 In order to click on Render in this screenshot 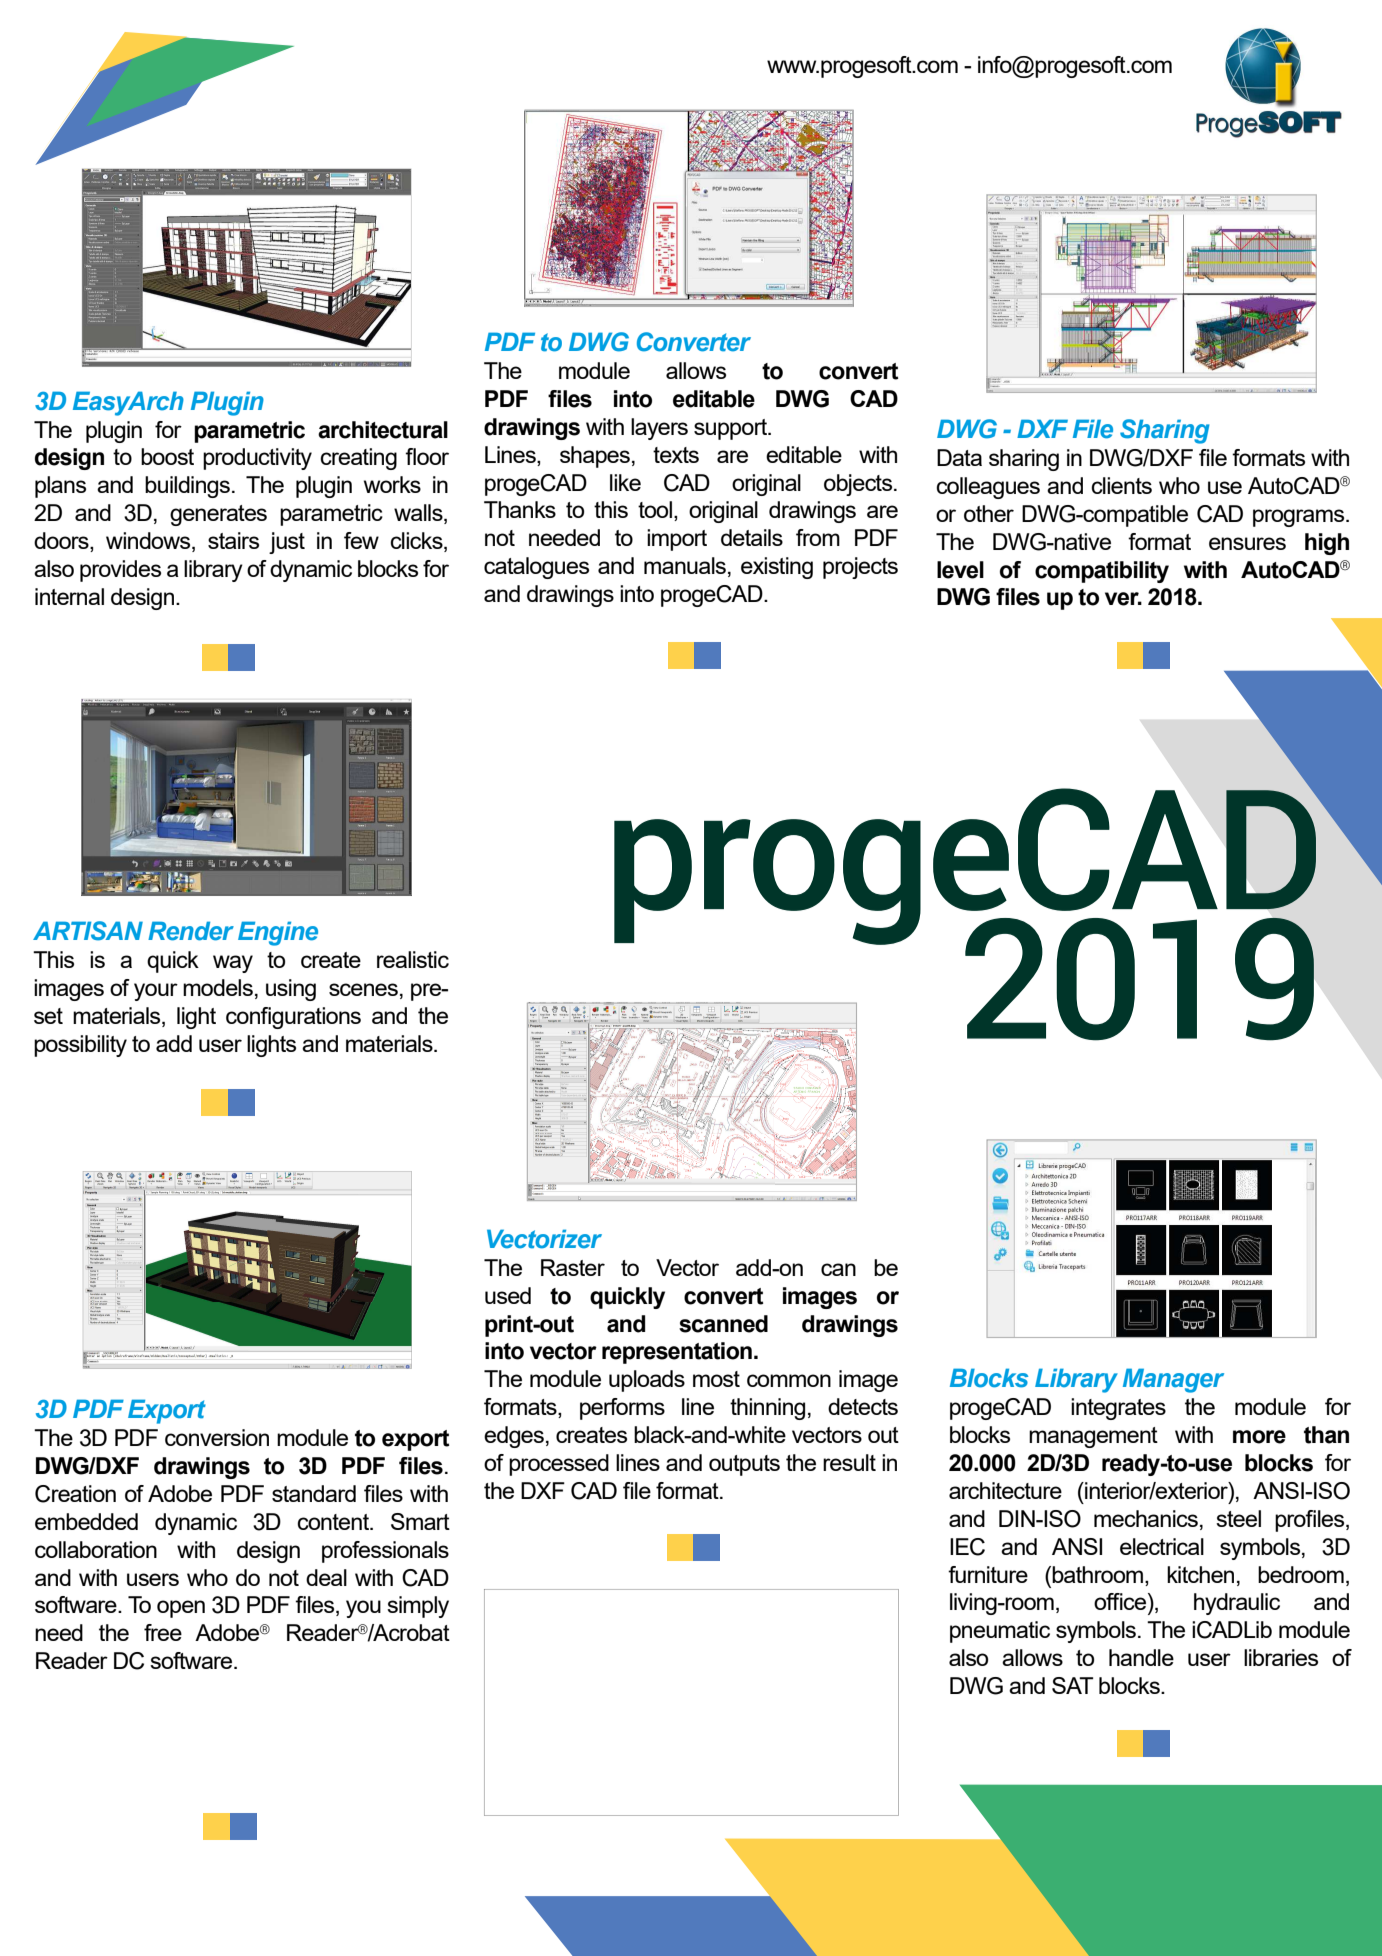, I will do `click(191, 931)`.
